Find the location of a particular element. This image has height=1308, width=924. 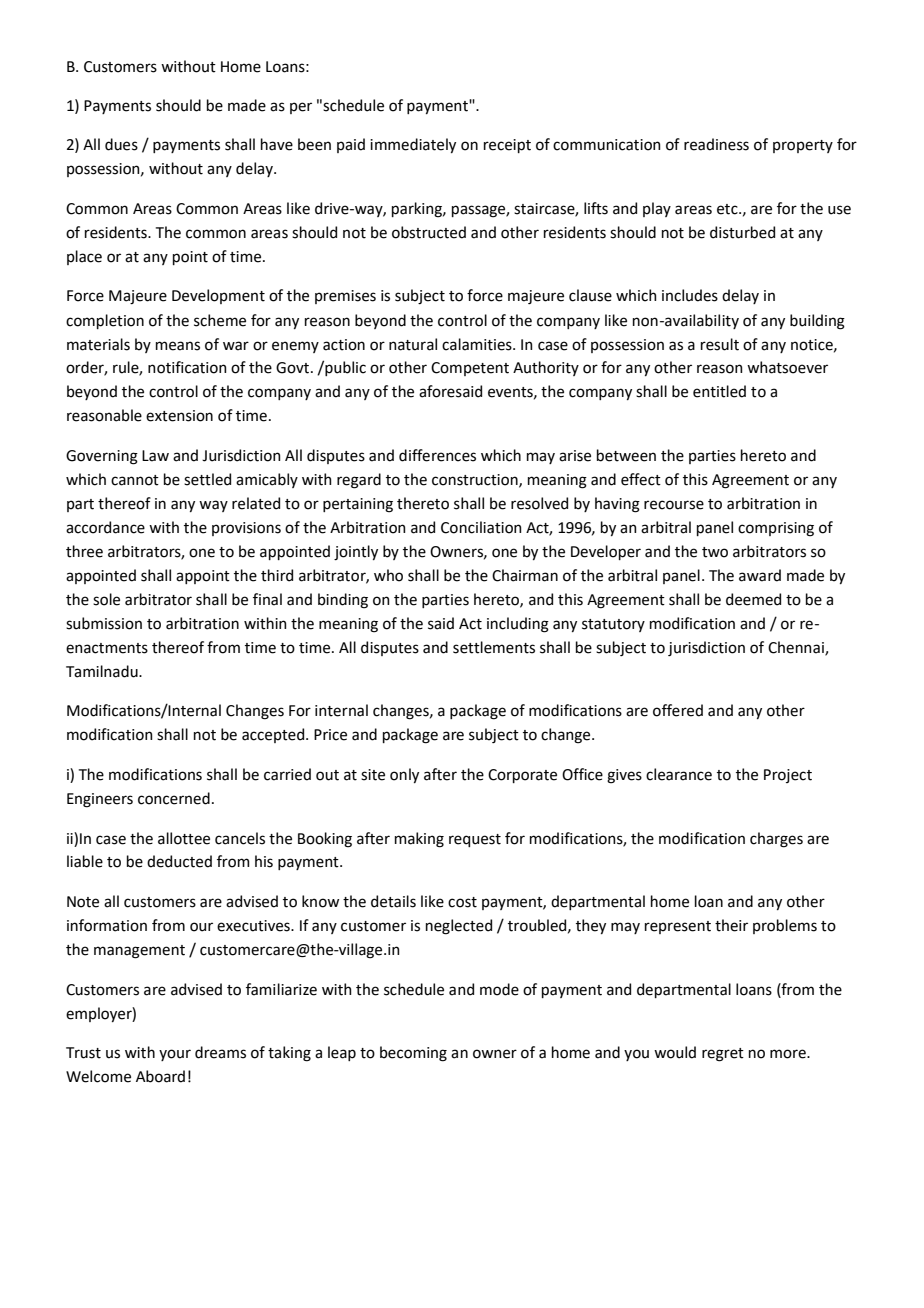

deemed is located at coordinates (753, 599).
